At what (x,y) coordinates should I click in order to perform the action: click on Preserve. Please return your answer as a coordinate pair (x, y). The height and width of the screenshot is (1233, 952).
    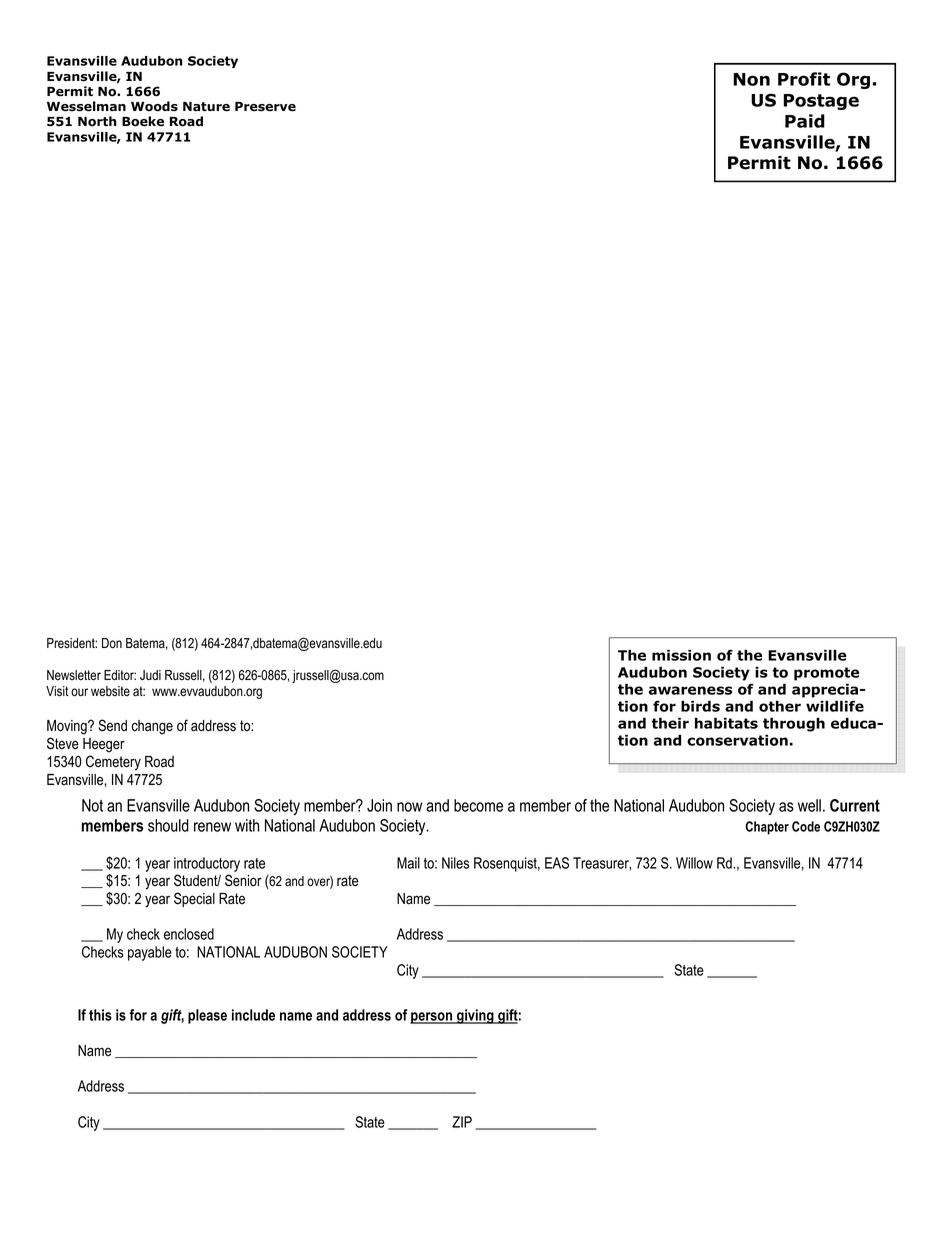
    Looking at the image, I should click on (265, 107).
